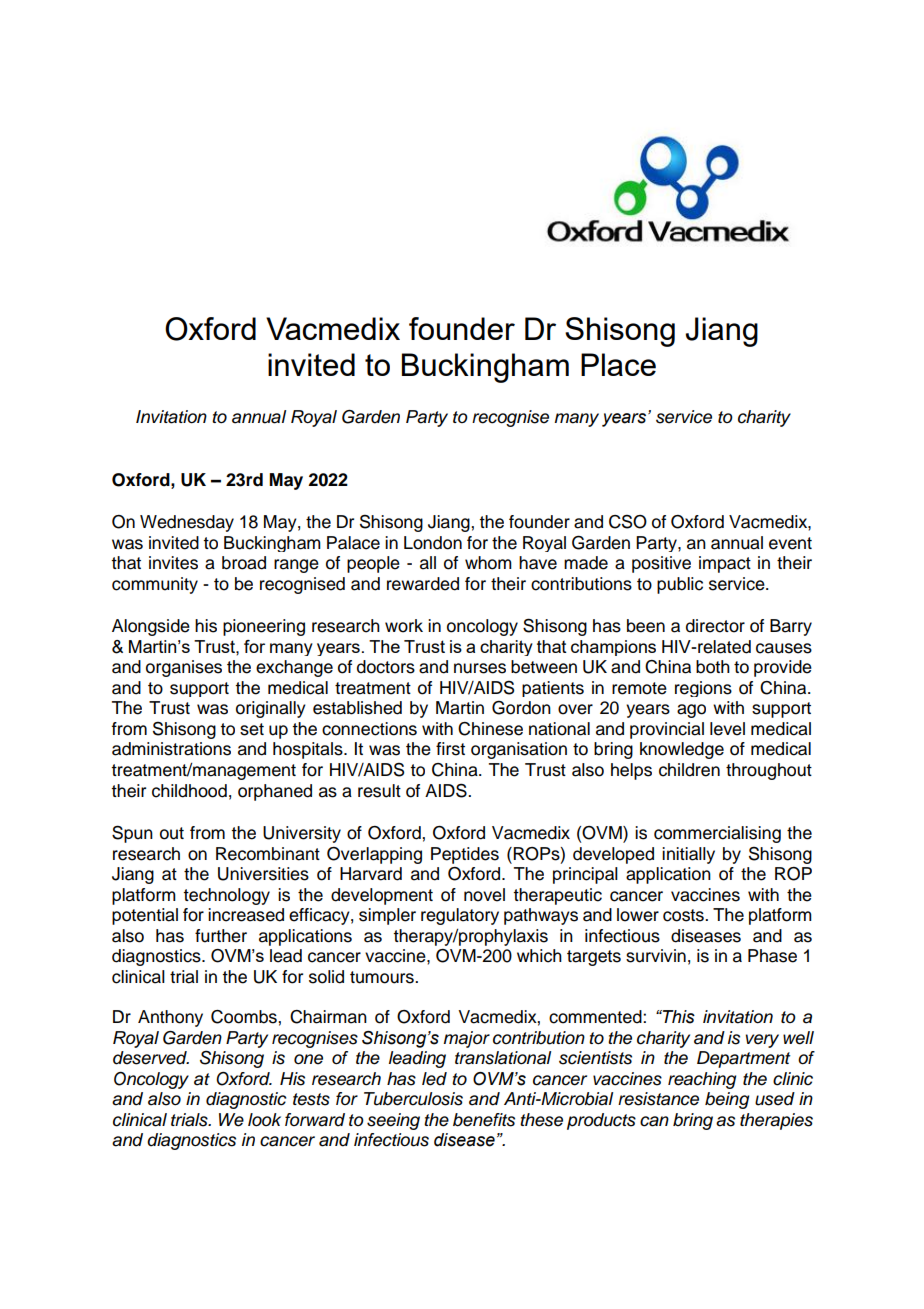 The image size is (924, 1309). I want to click on impact, so click(725, 564).
